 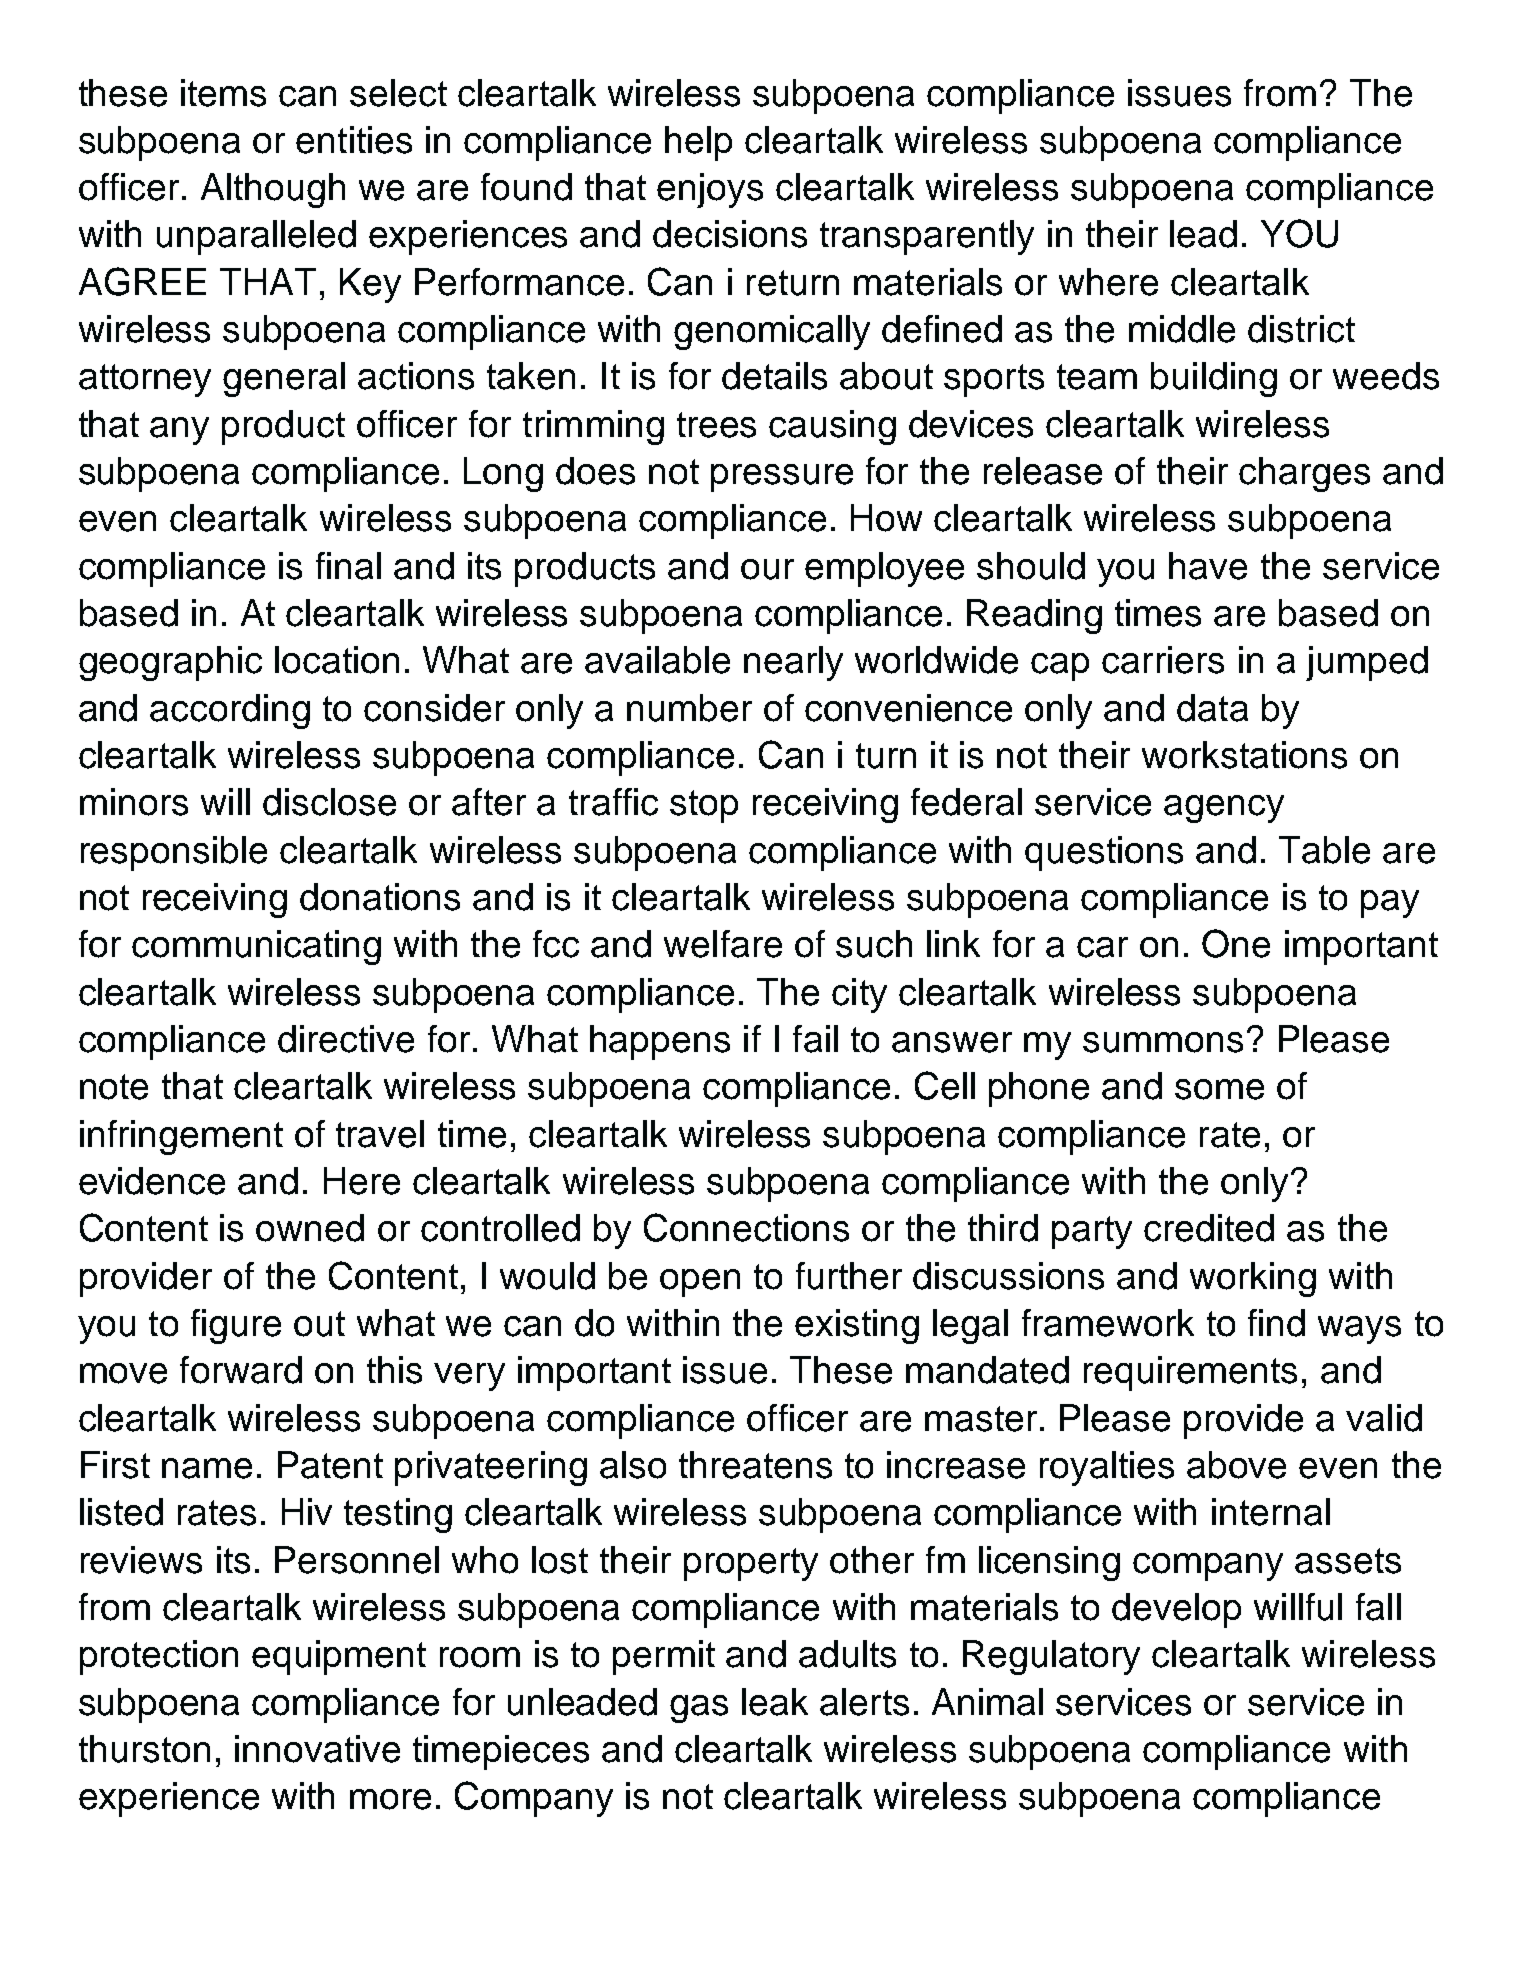 What do you see at coordinates (1208, 566) in the screenshot?
I see `have` at bounding box center [1208, 566].
